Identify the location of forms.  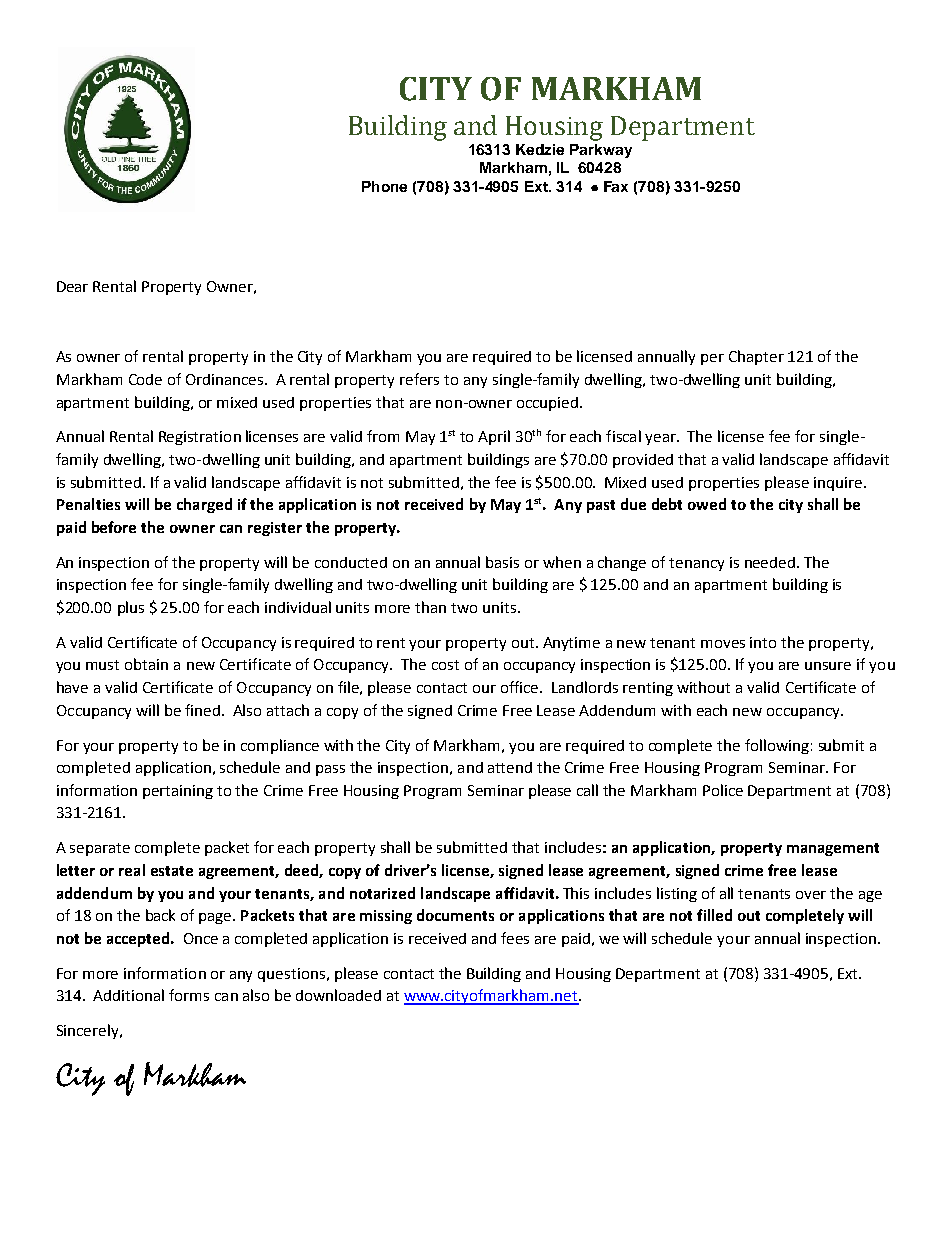
(189, 995).
